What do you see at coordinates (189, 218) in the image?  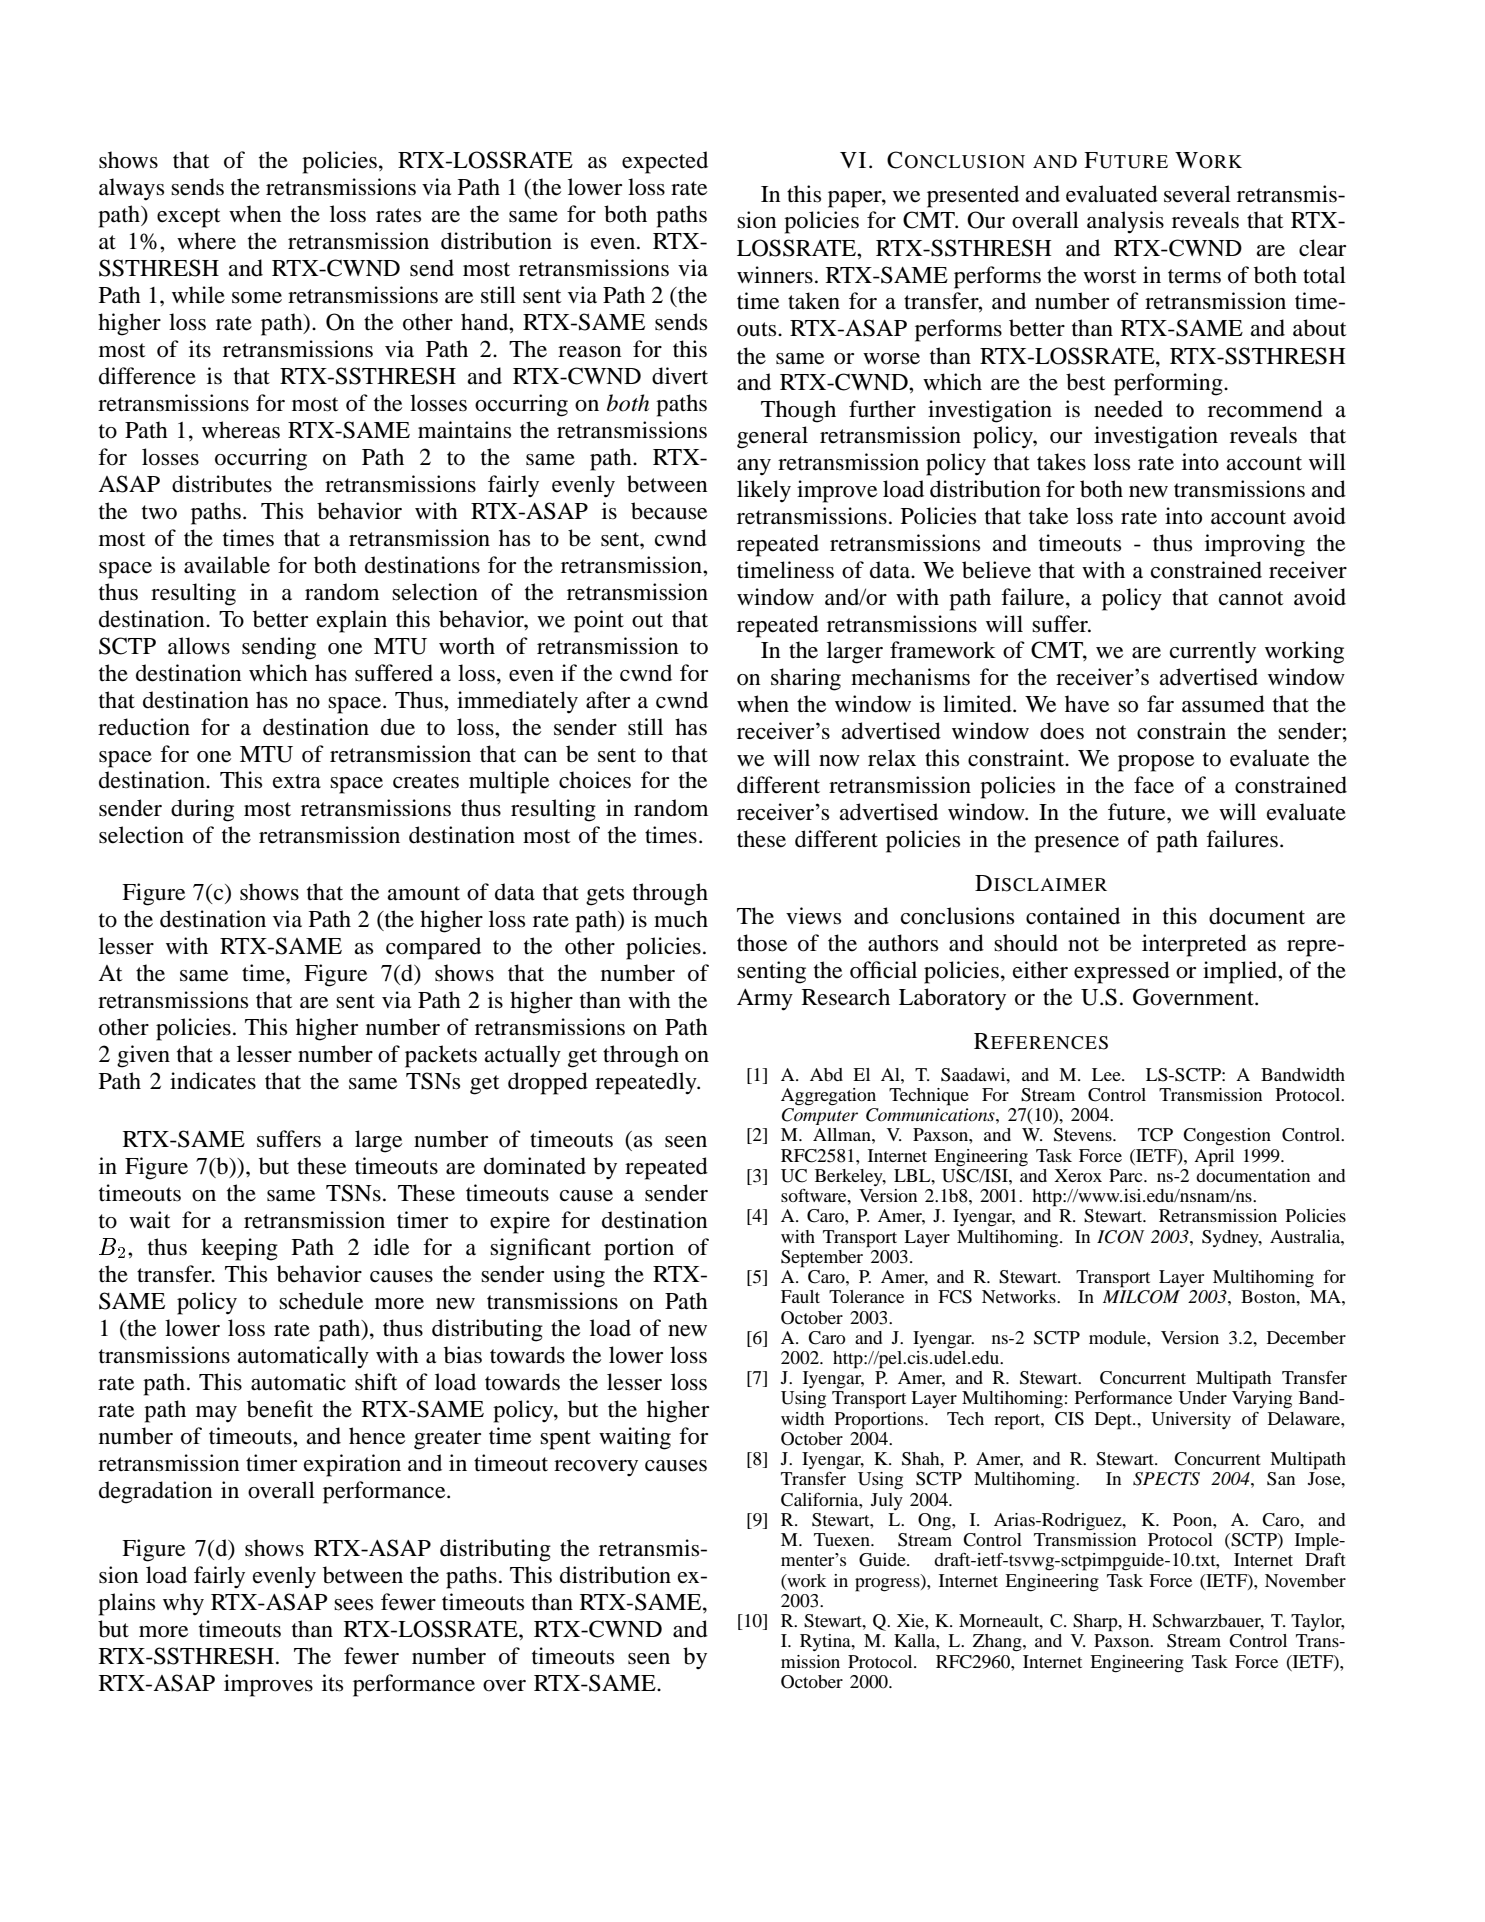 I see `except` at bounding box center [189, 218].
